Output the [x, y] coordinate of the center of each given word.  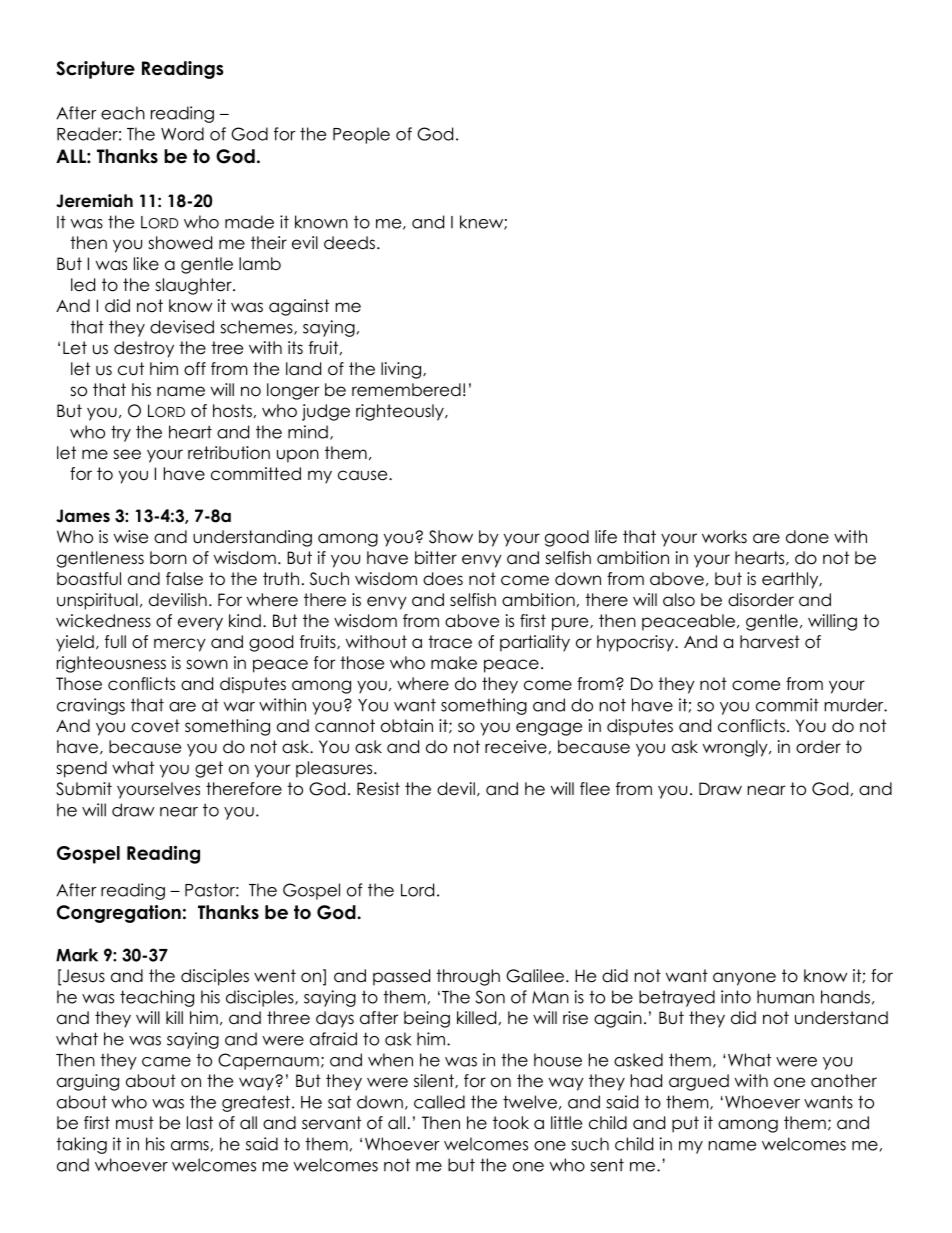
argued [699, 1082]
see [127, 454]
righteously [401, 412]
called [439, 1102]
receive [516, 747]
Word [182, 134]
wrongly [736, 748]
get [209, 769]
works [724, 537]
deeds [349, 243]
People [361, 135]
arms [190, 1146]
